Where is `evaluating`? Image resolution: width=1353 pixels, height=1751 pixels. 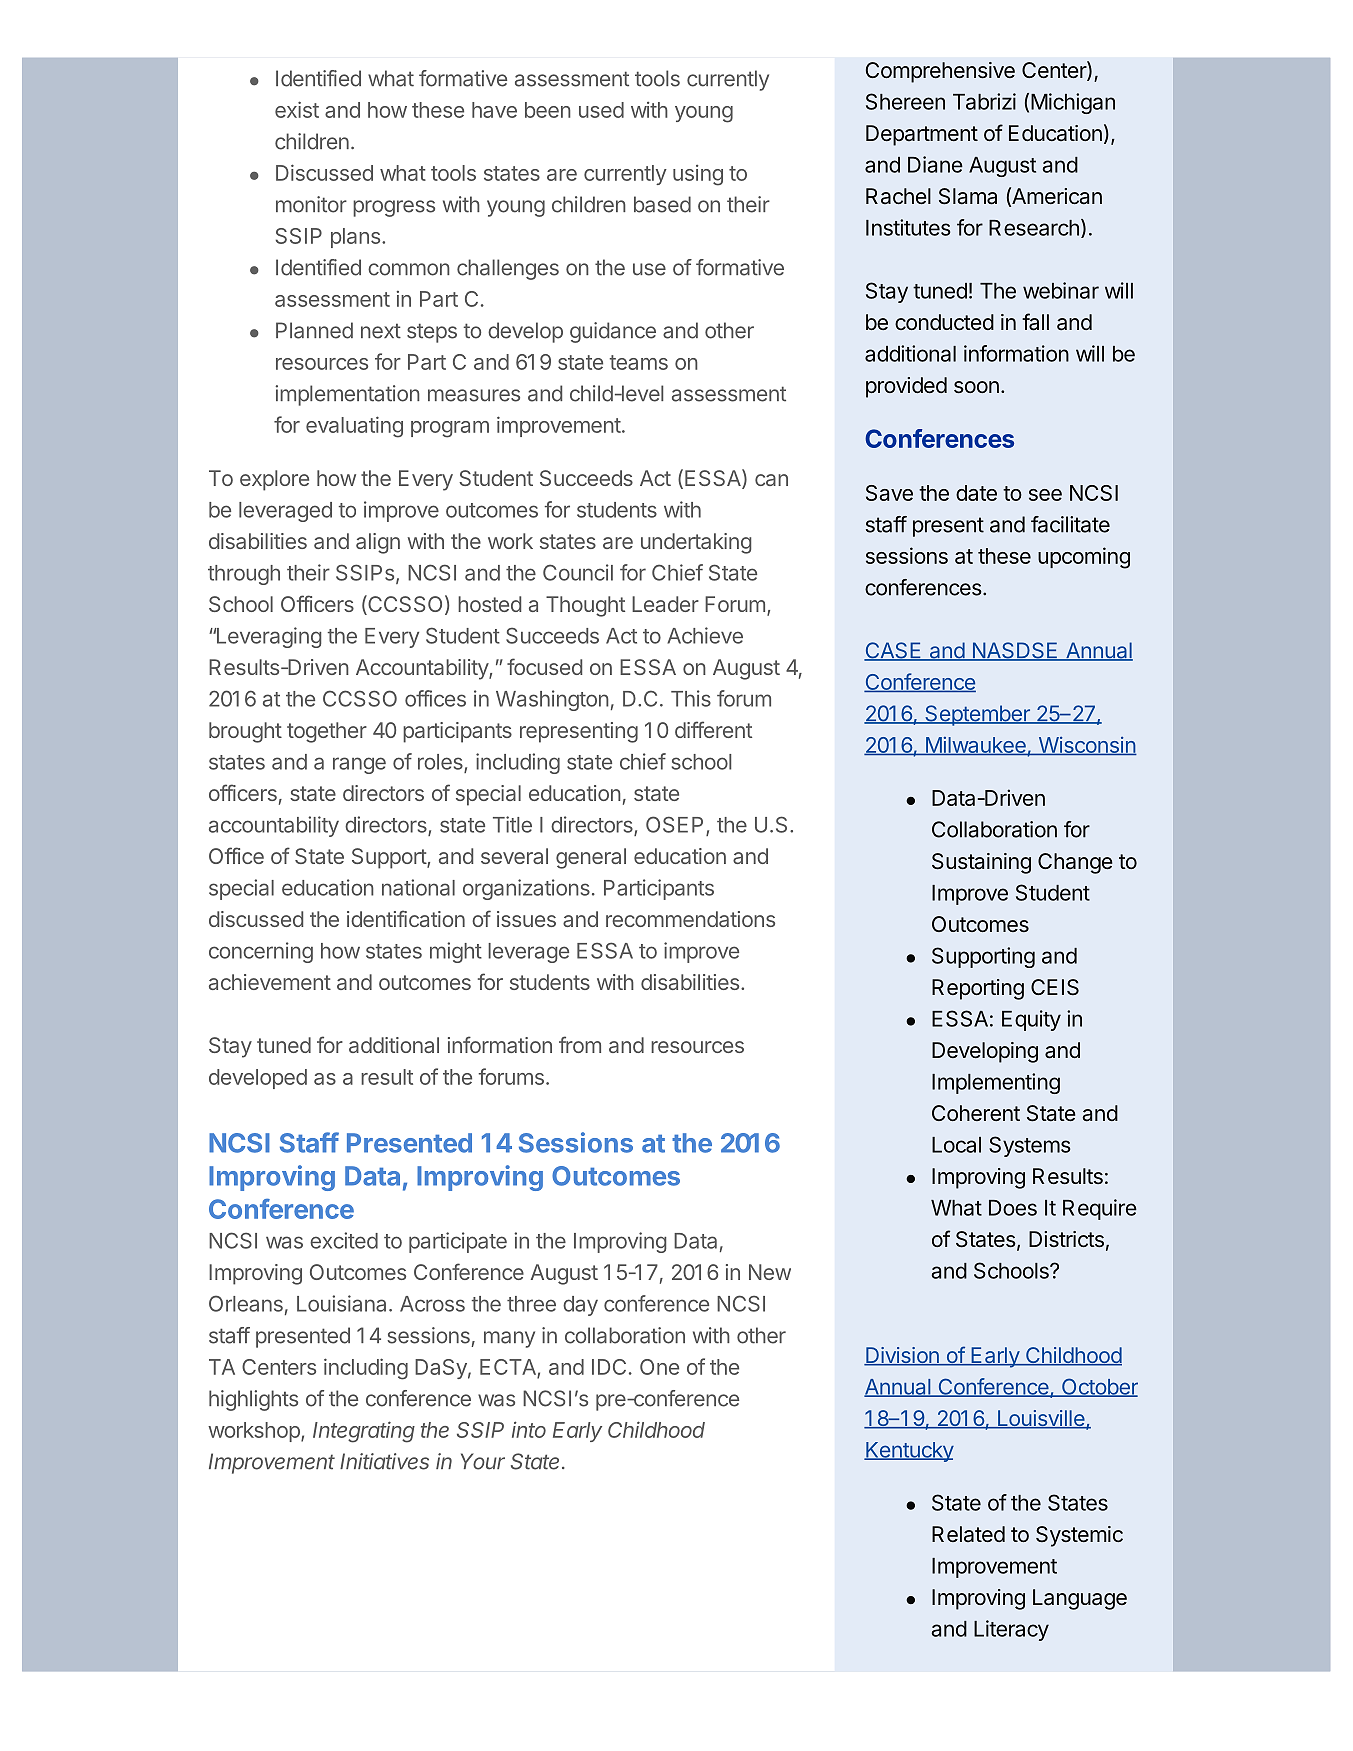 evaluating is located at coordinates (354, 427).
